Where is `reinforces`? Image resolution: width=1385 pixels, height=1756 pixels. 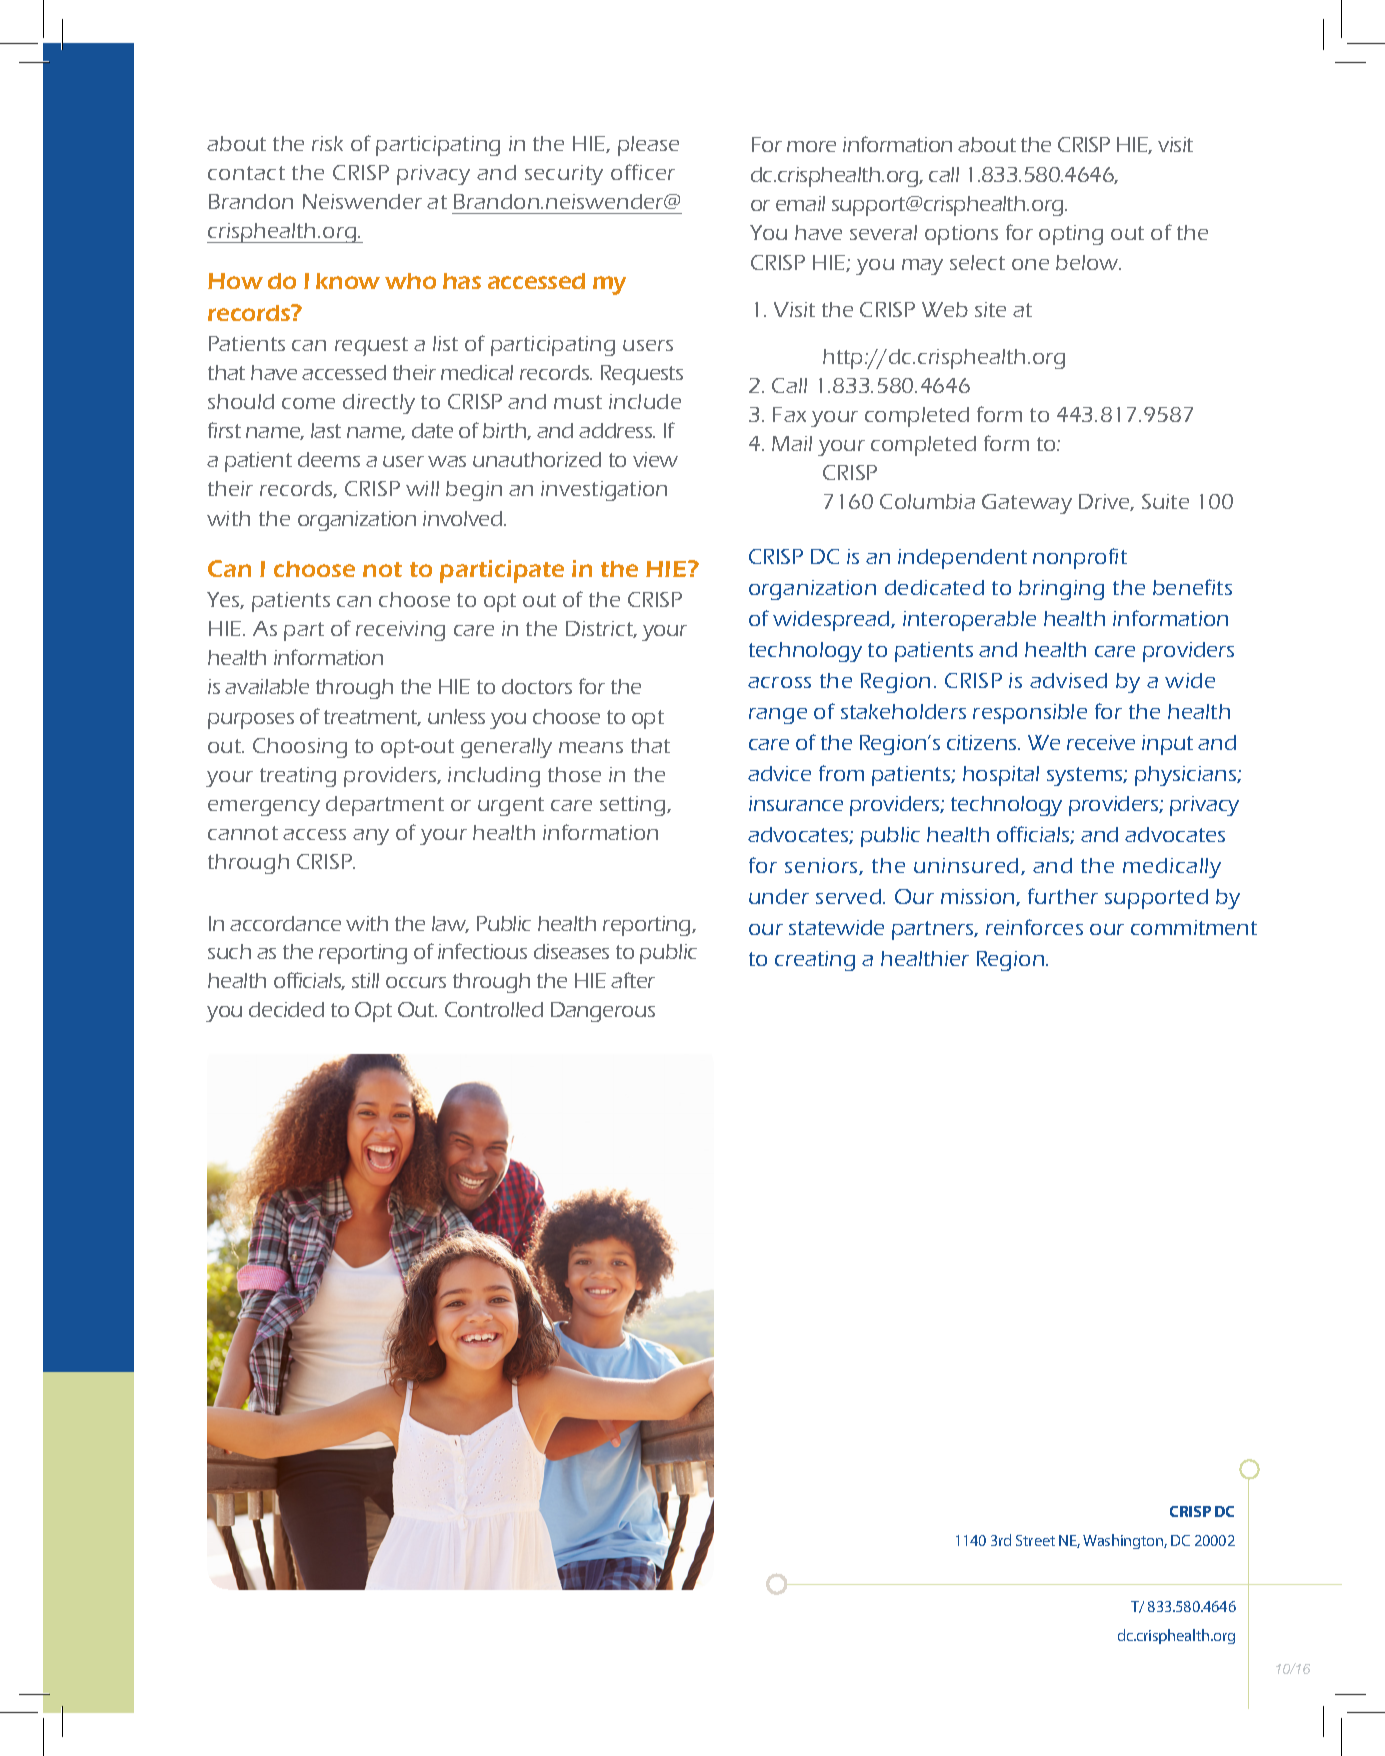 reinforces is located at coordinates (1034, 927).
